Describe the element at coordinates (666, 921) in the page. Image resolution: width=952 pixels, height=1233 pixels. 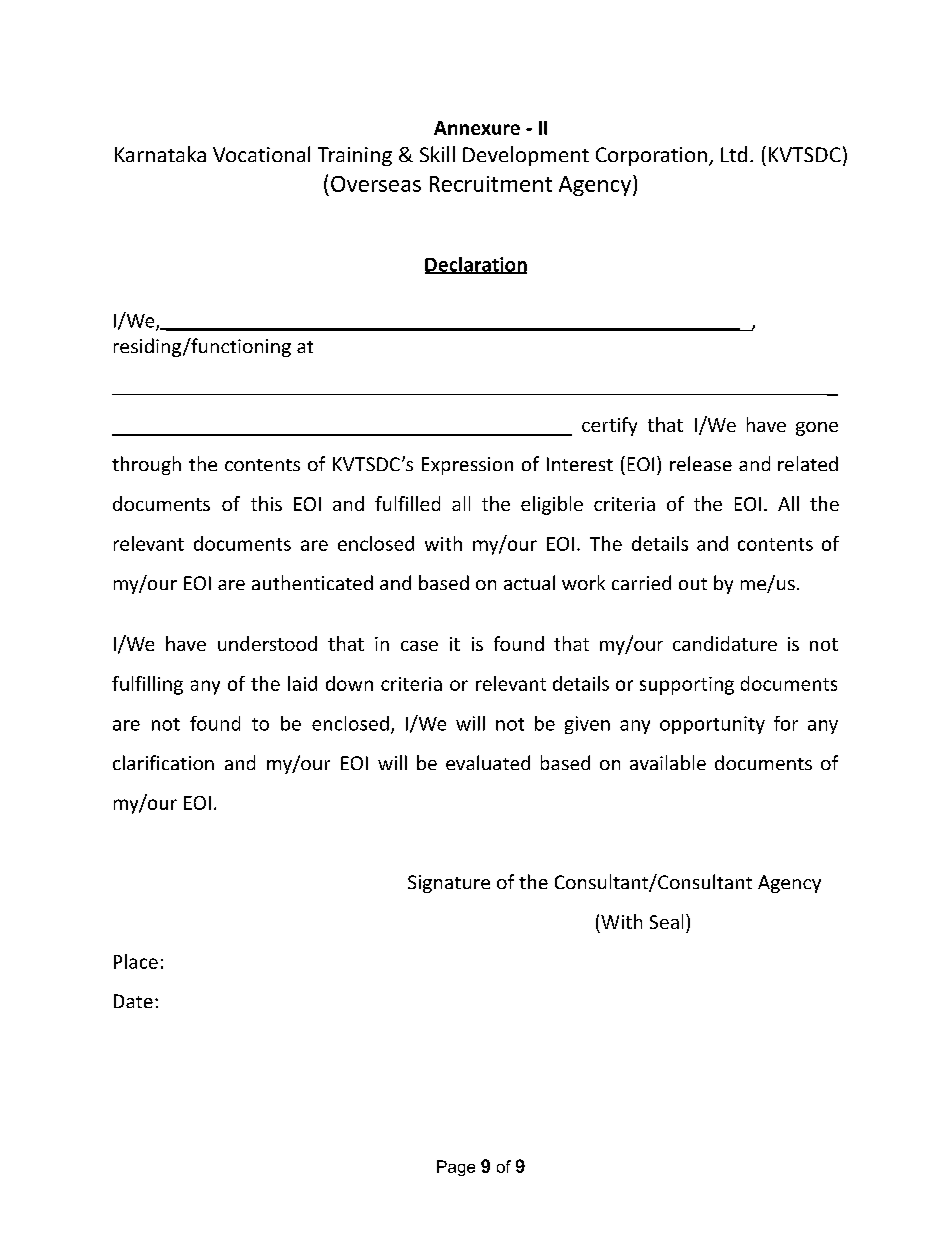
I see `Seal` at that location.
